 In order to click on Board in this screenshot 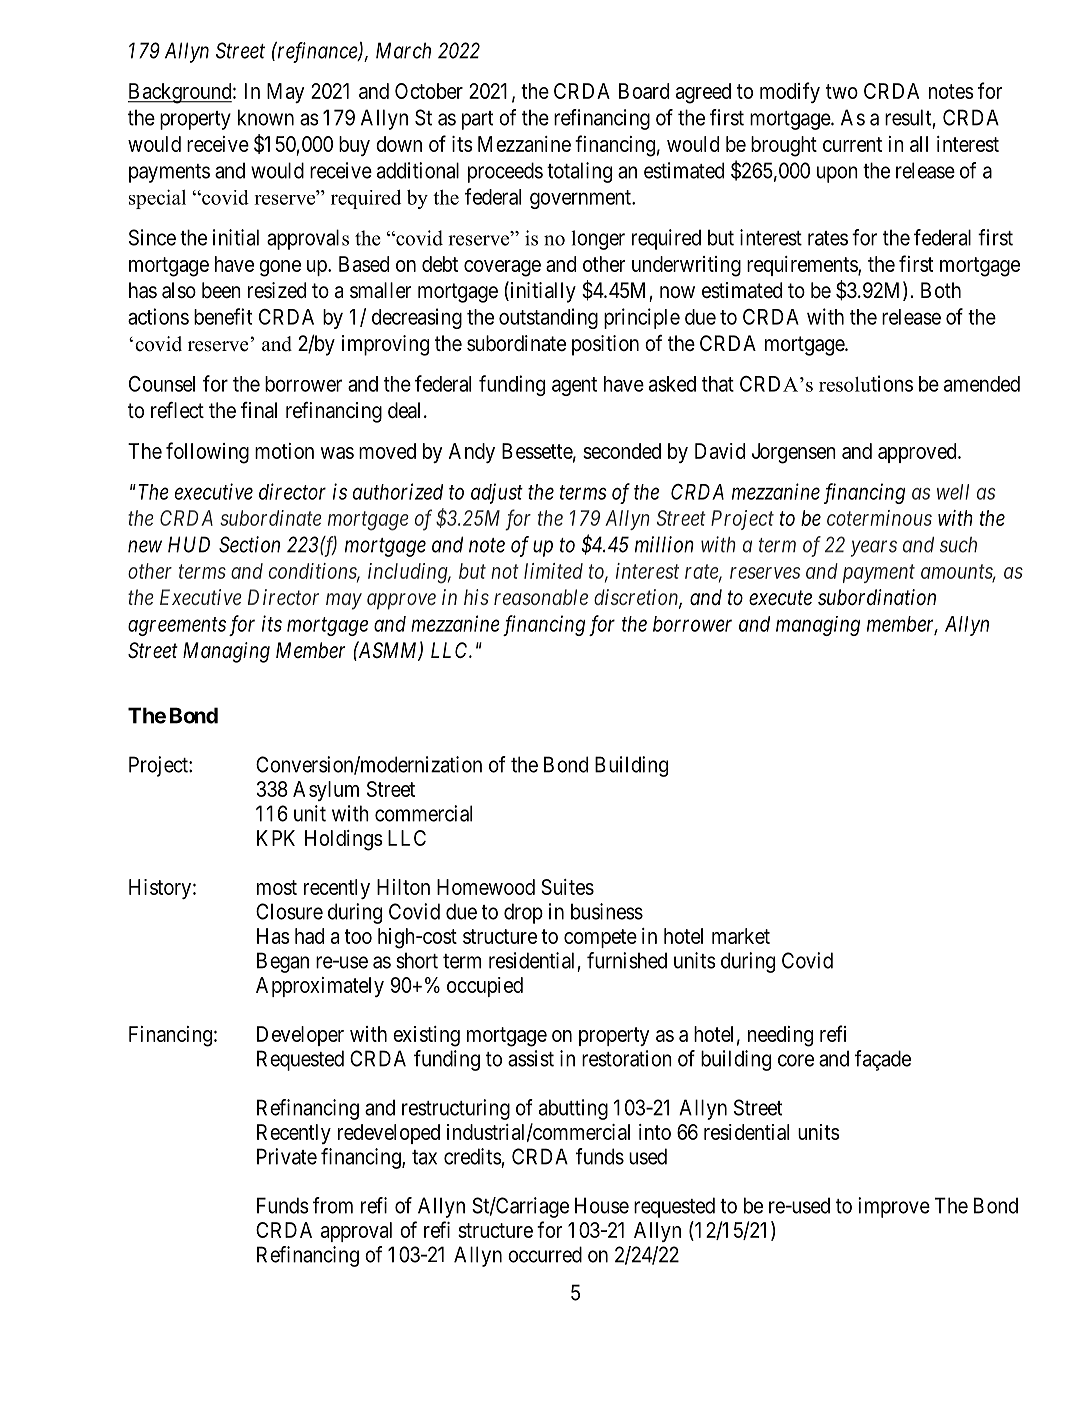, I will do `click(644, 91)`.
